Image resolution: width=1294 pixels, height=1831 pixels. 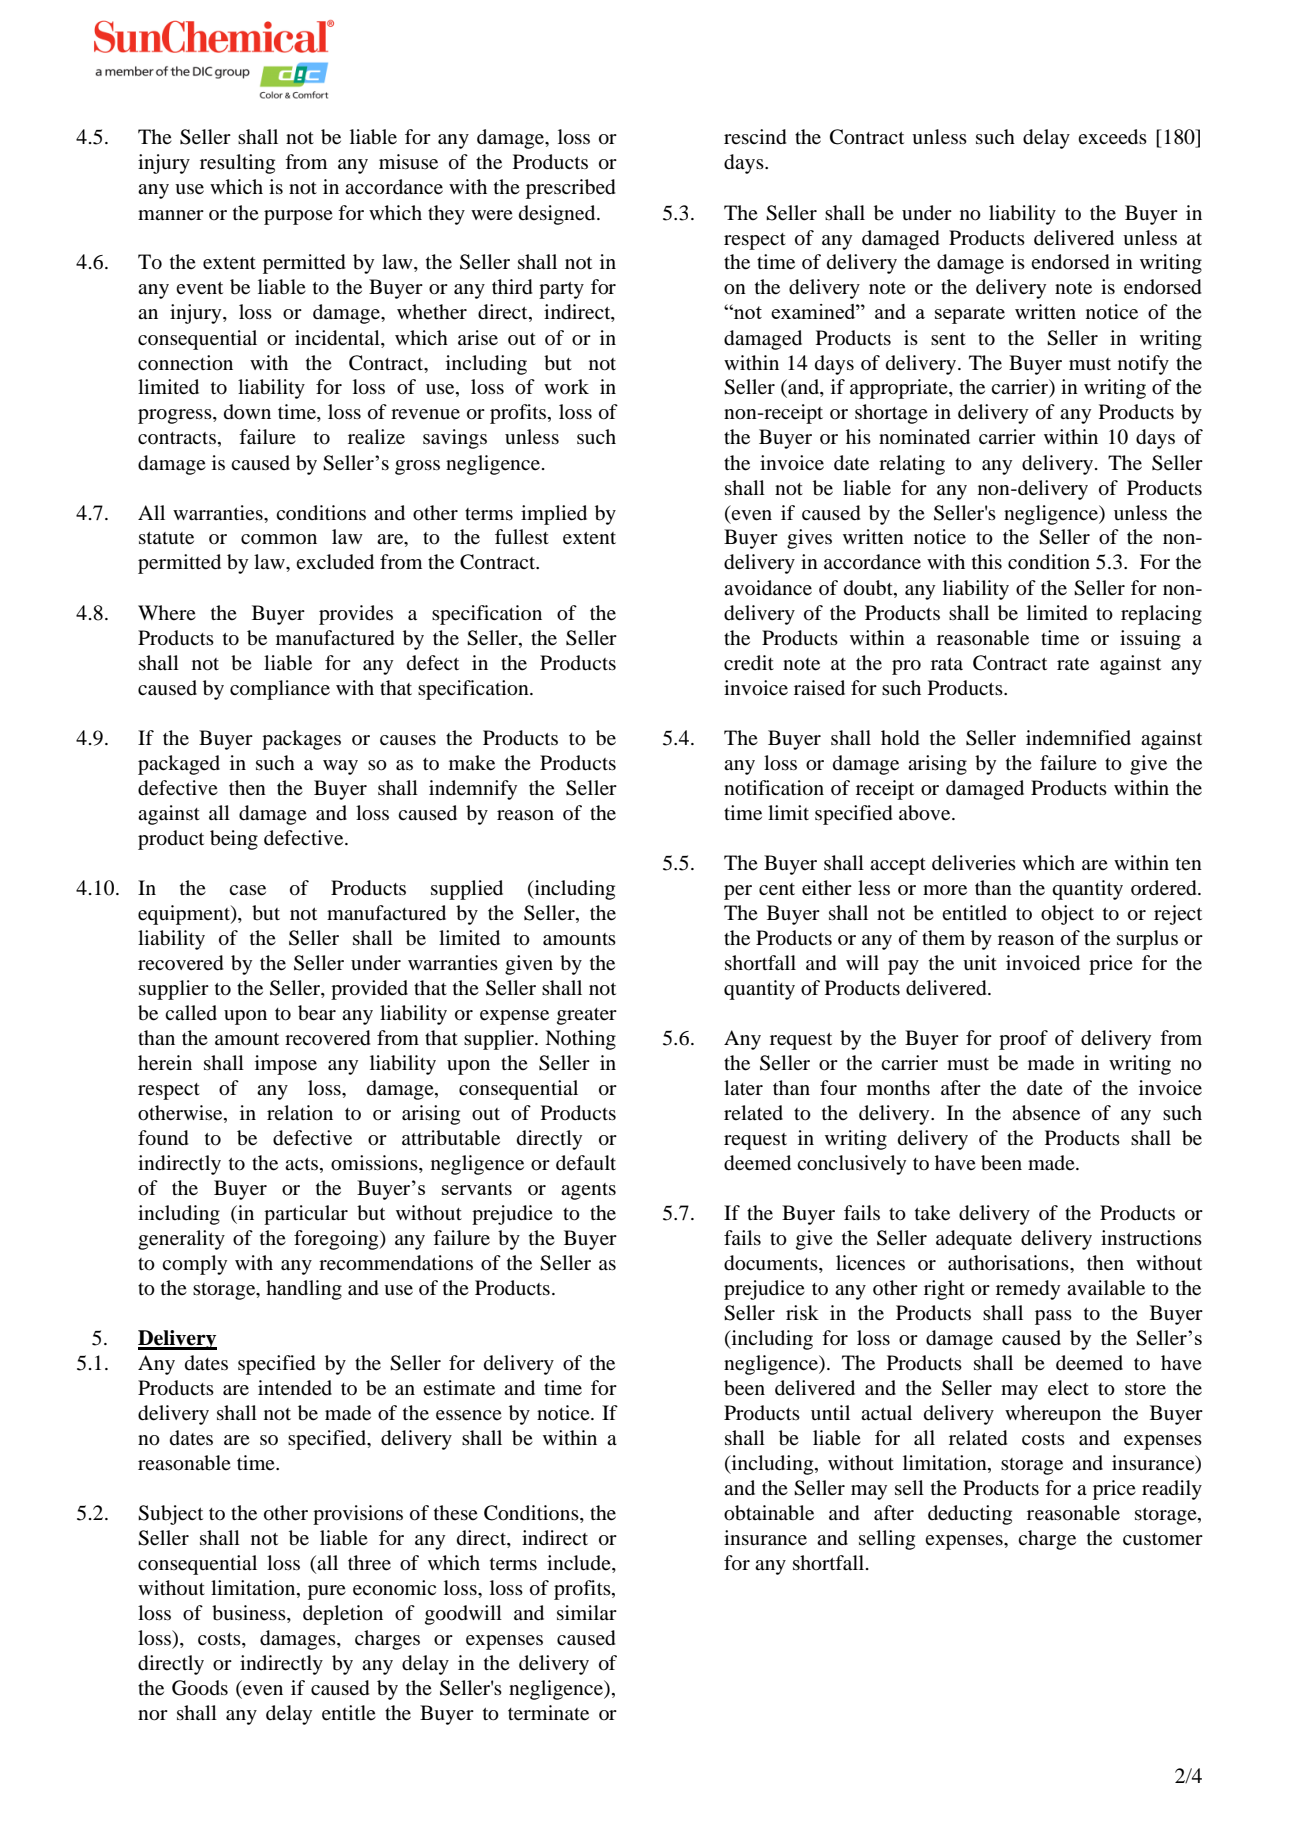 What do you see at coordinates (247, 890) in the image?
I see `case` at bounding box center [247, 890].
